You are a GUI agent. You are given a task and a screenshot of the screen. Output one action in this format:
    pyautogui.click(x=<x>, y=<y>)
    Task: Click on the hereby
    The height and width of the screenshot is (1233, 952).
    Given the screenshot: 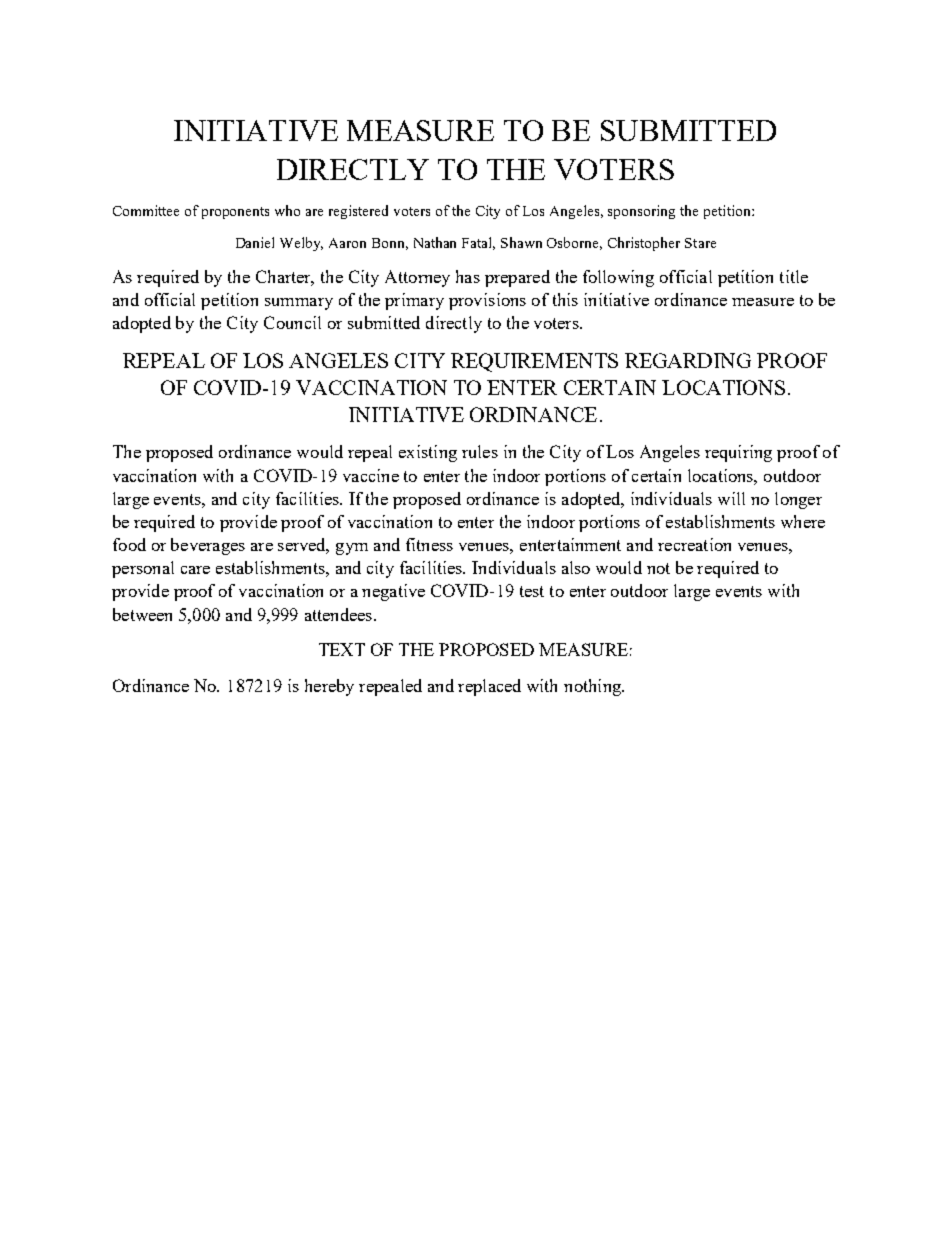 What is the action you would take?
    pyautogui.click(x=329, y=687)
